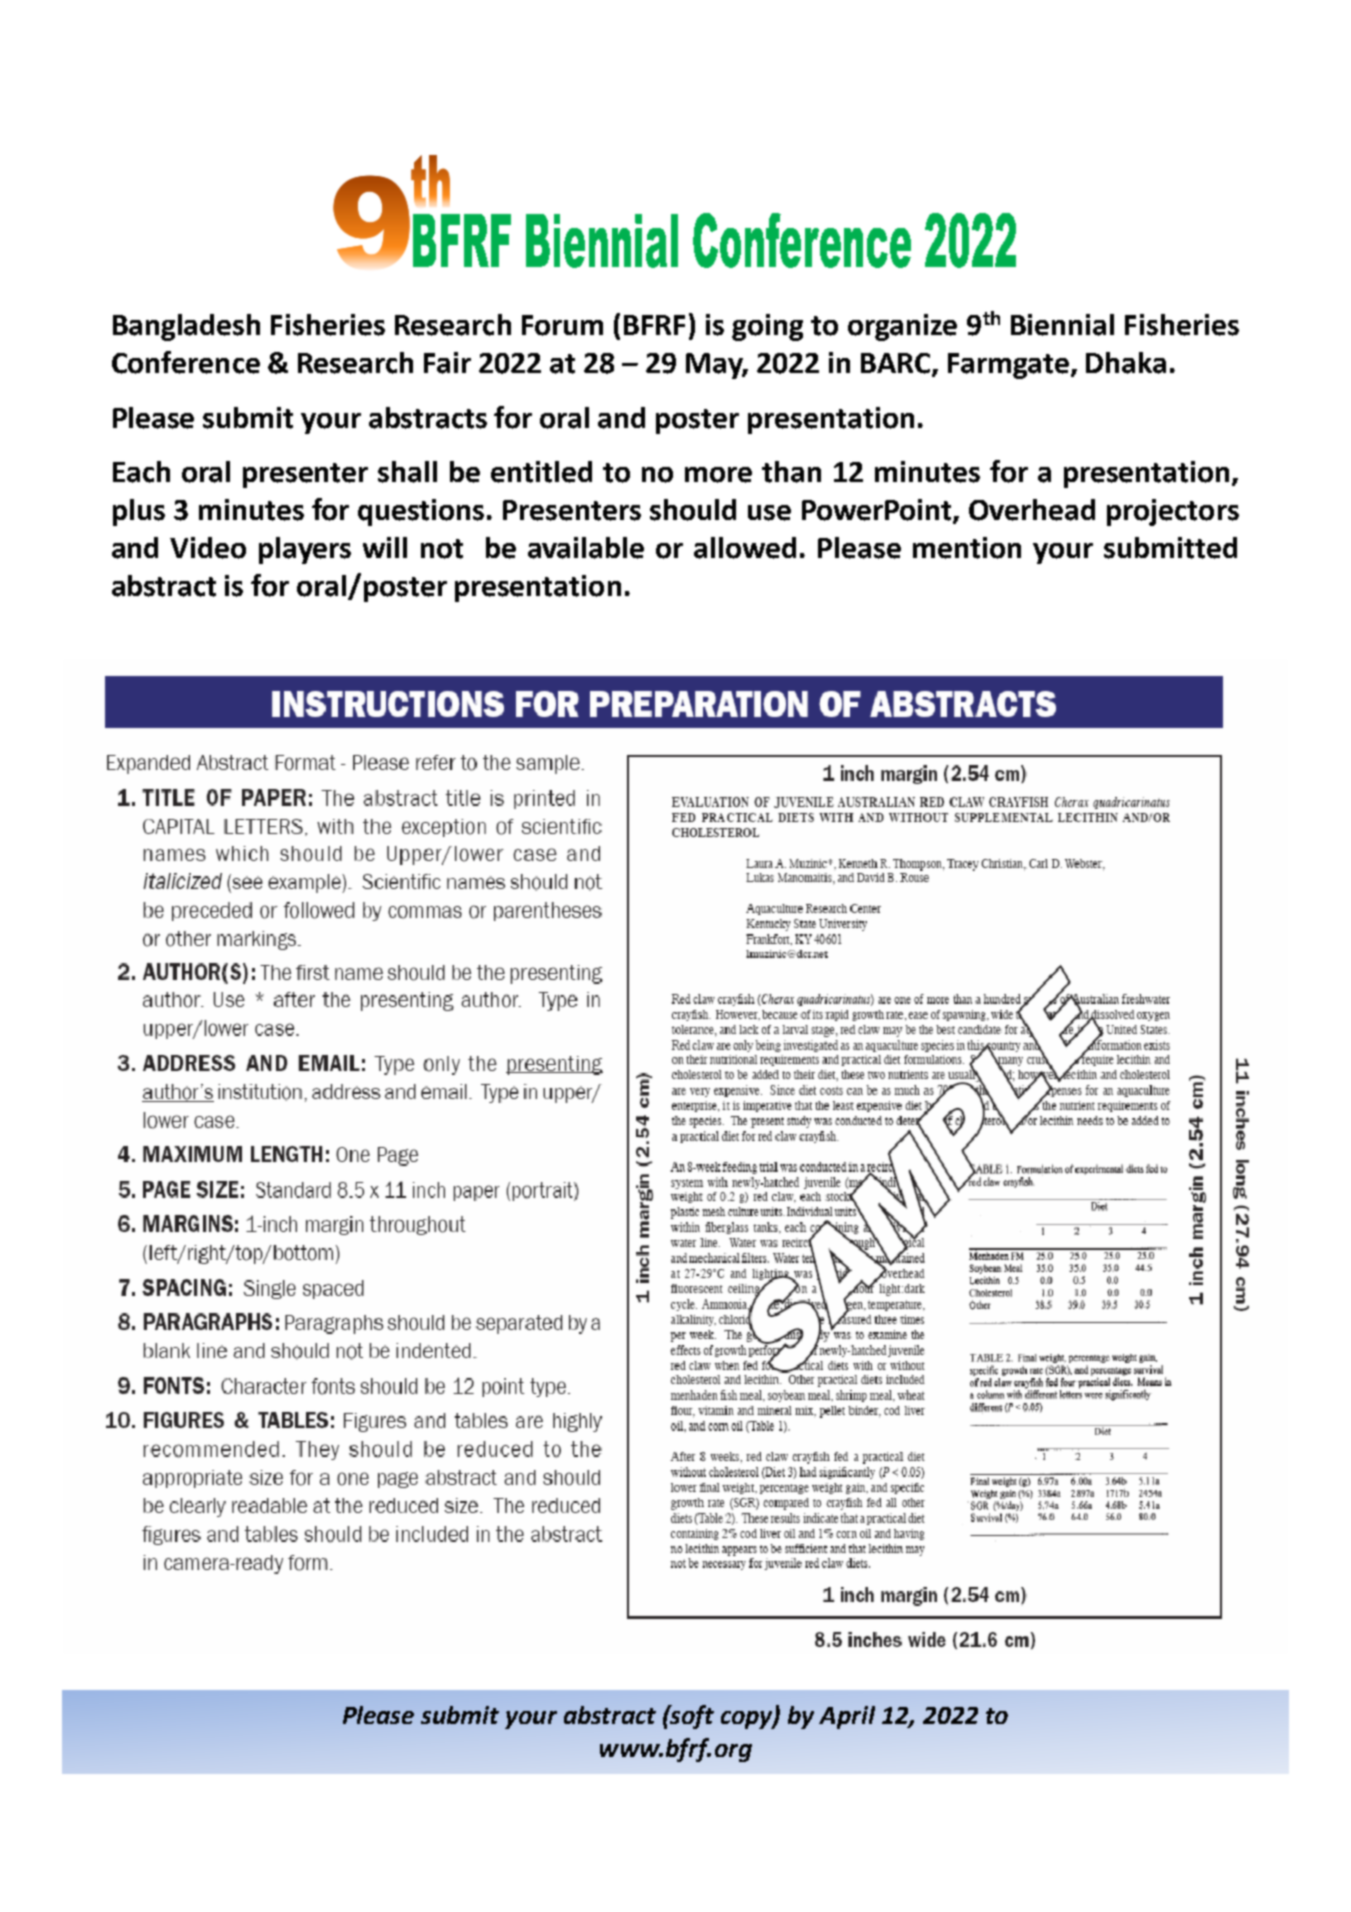 The width and height of the screenshot is (1351, 1912). Describe the element at coordinates (305, 550) in the screenshot. I see `players` at that location.
